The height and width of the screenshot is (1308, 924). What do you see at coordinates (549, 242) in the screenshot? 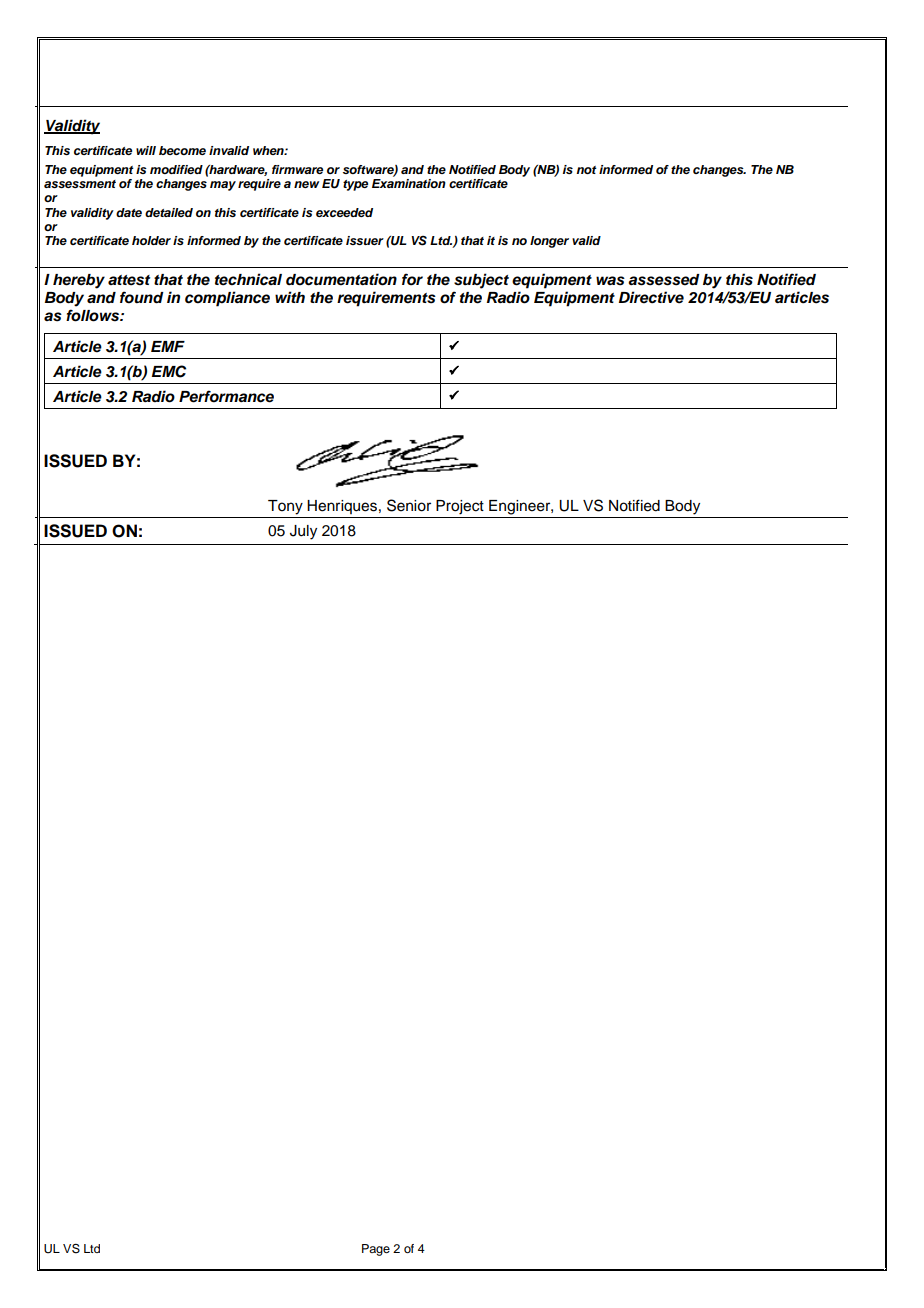
I see `longer` at bounding box center [549, 242].
